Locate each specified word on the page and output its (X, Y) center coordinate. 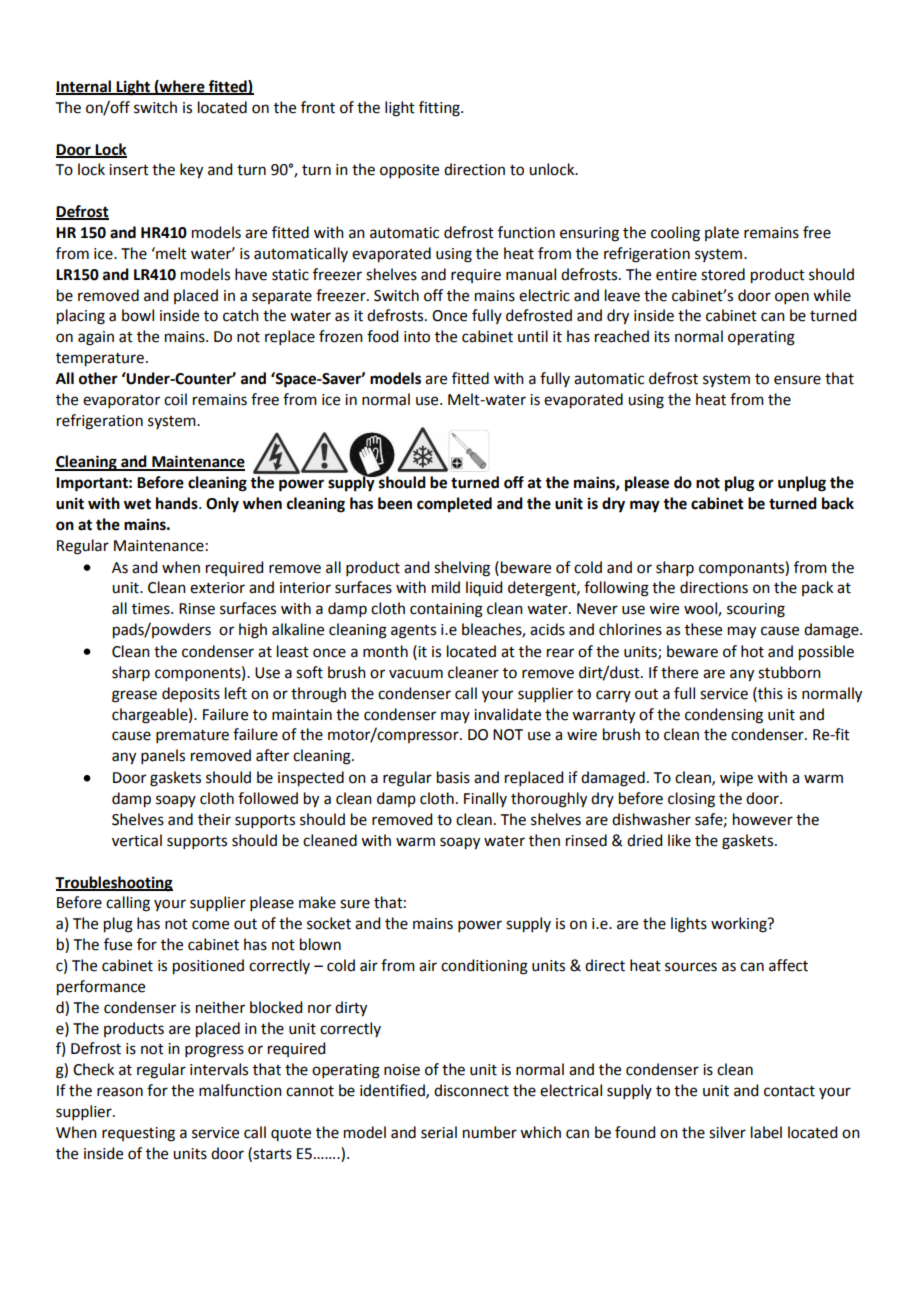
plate (722, 233)
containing (446, 610)
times (152, 609)
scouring (756, 610)
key (191, 171)
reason (120, 1092)
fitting (440, 109)
